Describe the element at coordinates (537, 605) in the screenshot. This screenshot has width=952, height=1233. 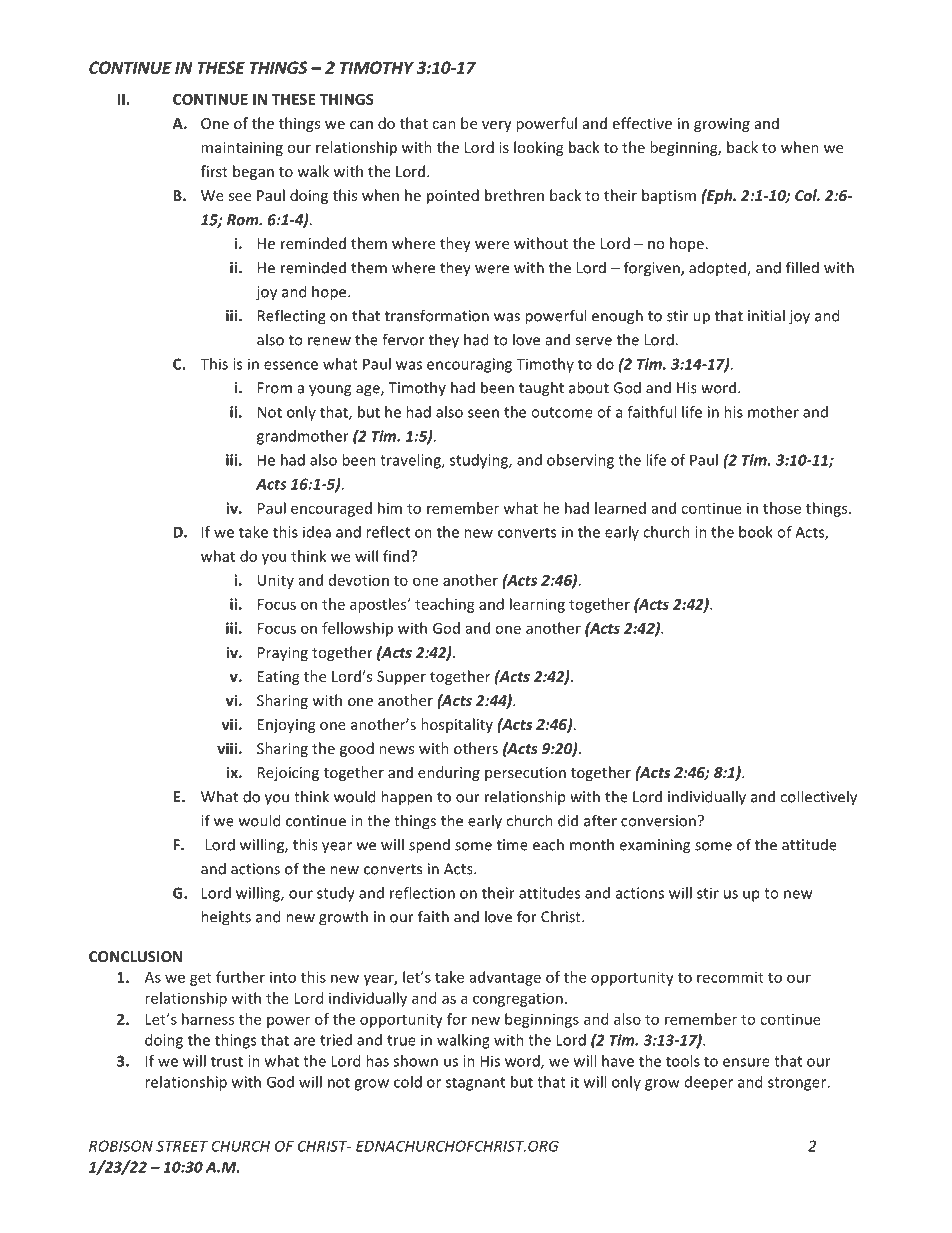
I see `learning` at that location.
